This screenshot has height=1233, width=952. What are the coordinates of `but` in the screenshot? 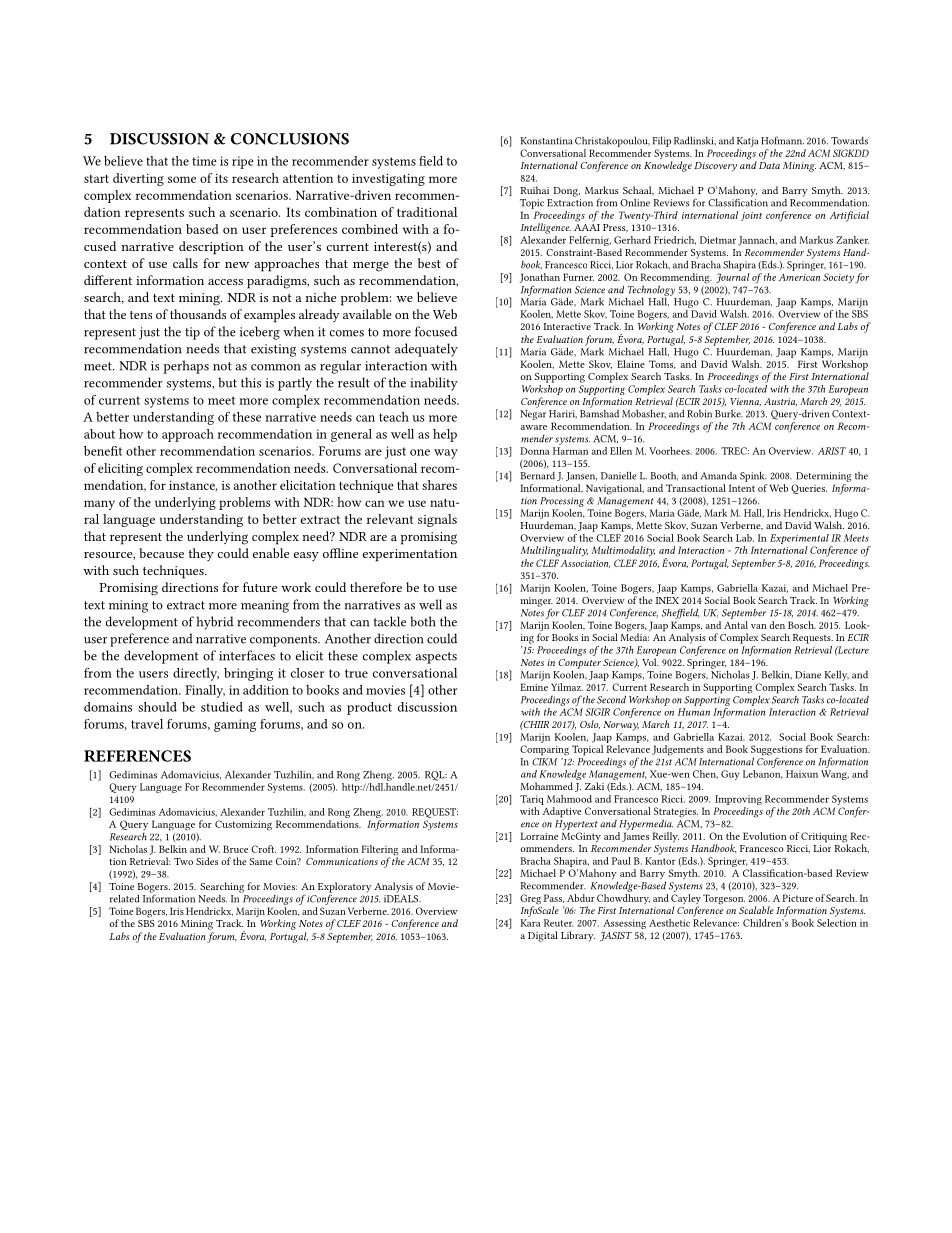 It's located at (227, 382).
